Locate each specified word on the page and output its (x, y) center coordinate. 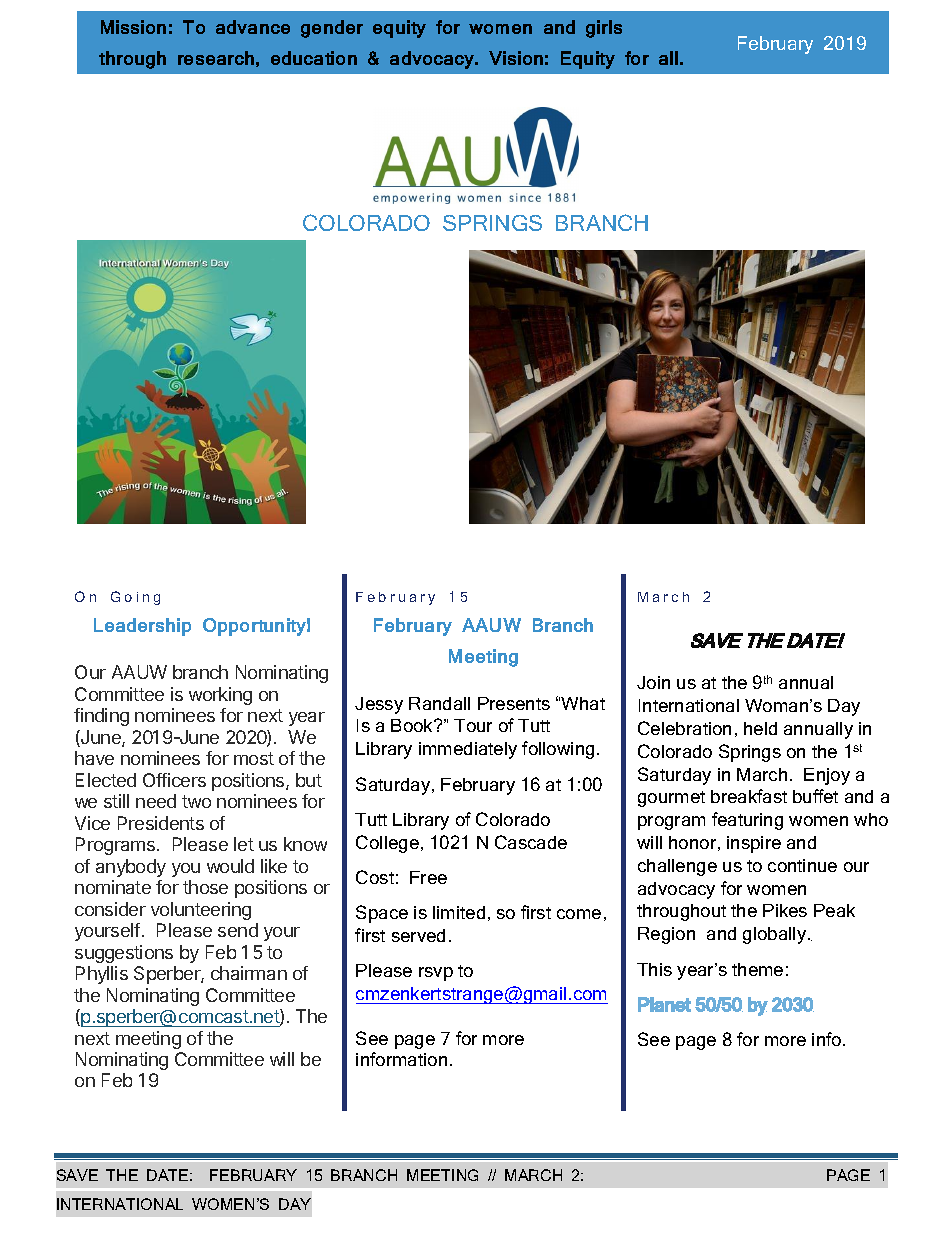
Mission (133, 27)
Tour (473, 725)
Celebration (684, 728)
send (238, 930)
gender (332, 29)
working (220, 696)
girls (604, 29)
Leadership (142, 627)
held (760, 728)
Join (653, 682)
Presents (514, 703)
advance (253, 27)
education (314, 58)
